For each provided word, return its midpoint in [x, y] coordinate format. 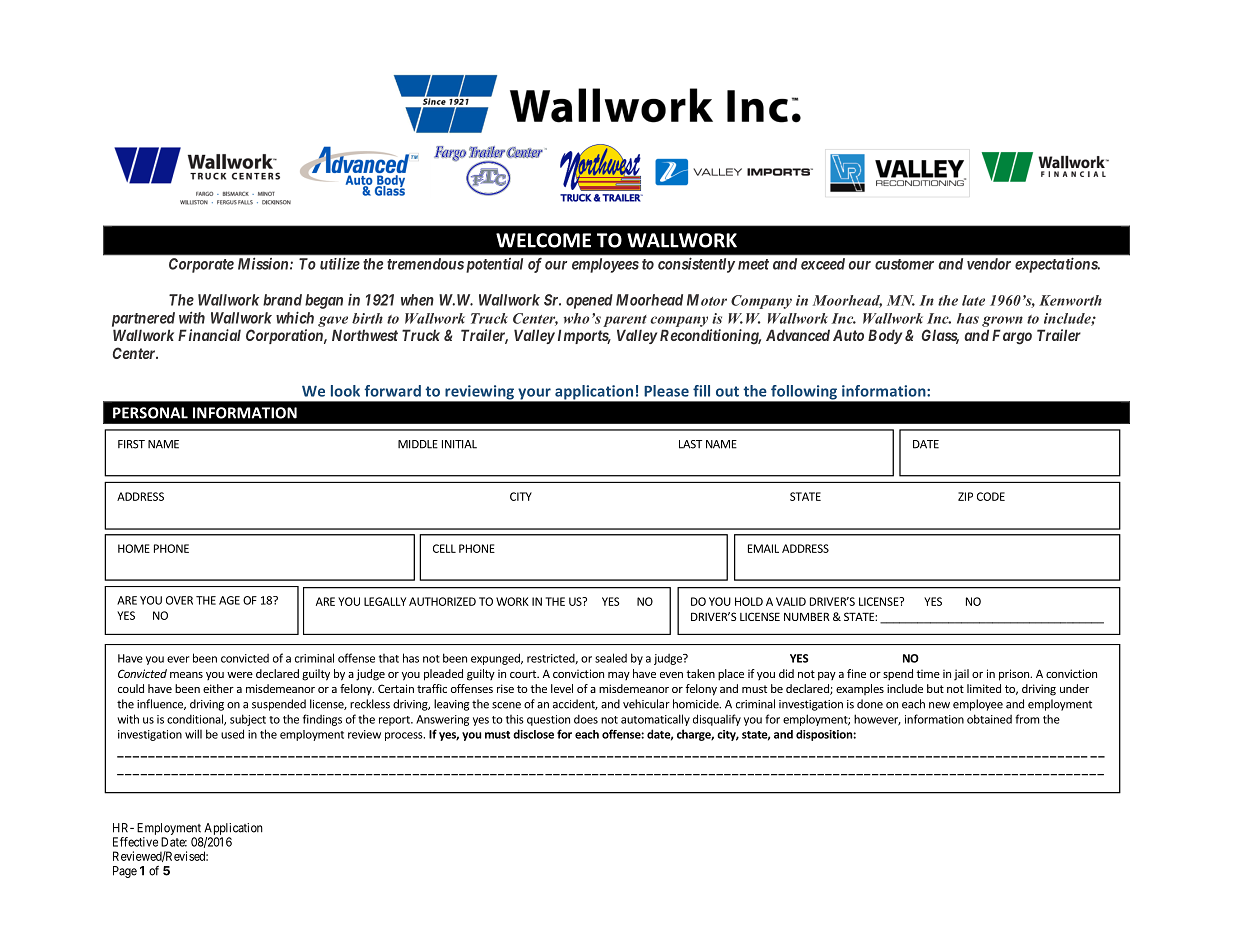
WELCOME [543, 240]
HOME [134, 548]
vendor [989, 264]
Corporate [201, 265]
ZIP [965, 496]
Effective [135, 842]
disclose [533, 734]
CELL [444, 548]
